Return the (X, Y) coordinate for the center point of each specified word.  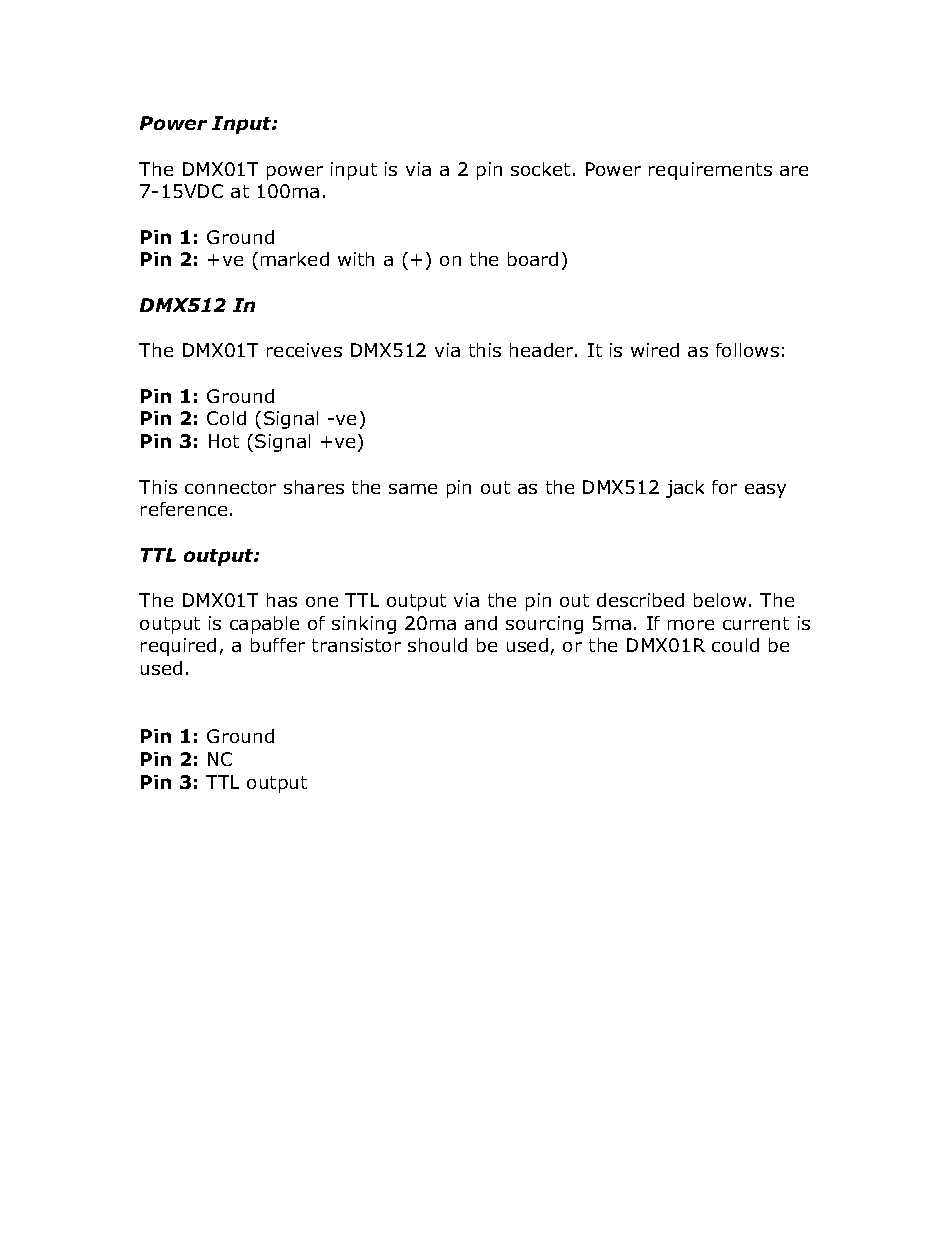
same (413, 489)
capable (264, 625)
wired (655, 350)
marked (295, 259)
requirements (710, 171)
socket (540, 169)
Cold (226, 418)
